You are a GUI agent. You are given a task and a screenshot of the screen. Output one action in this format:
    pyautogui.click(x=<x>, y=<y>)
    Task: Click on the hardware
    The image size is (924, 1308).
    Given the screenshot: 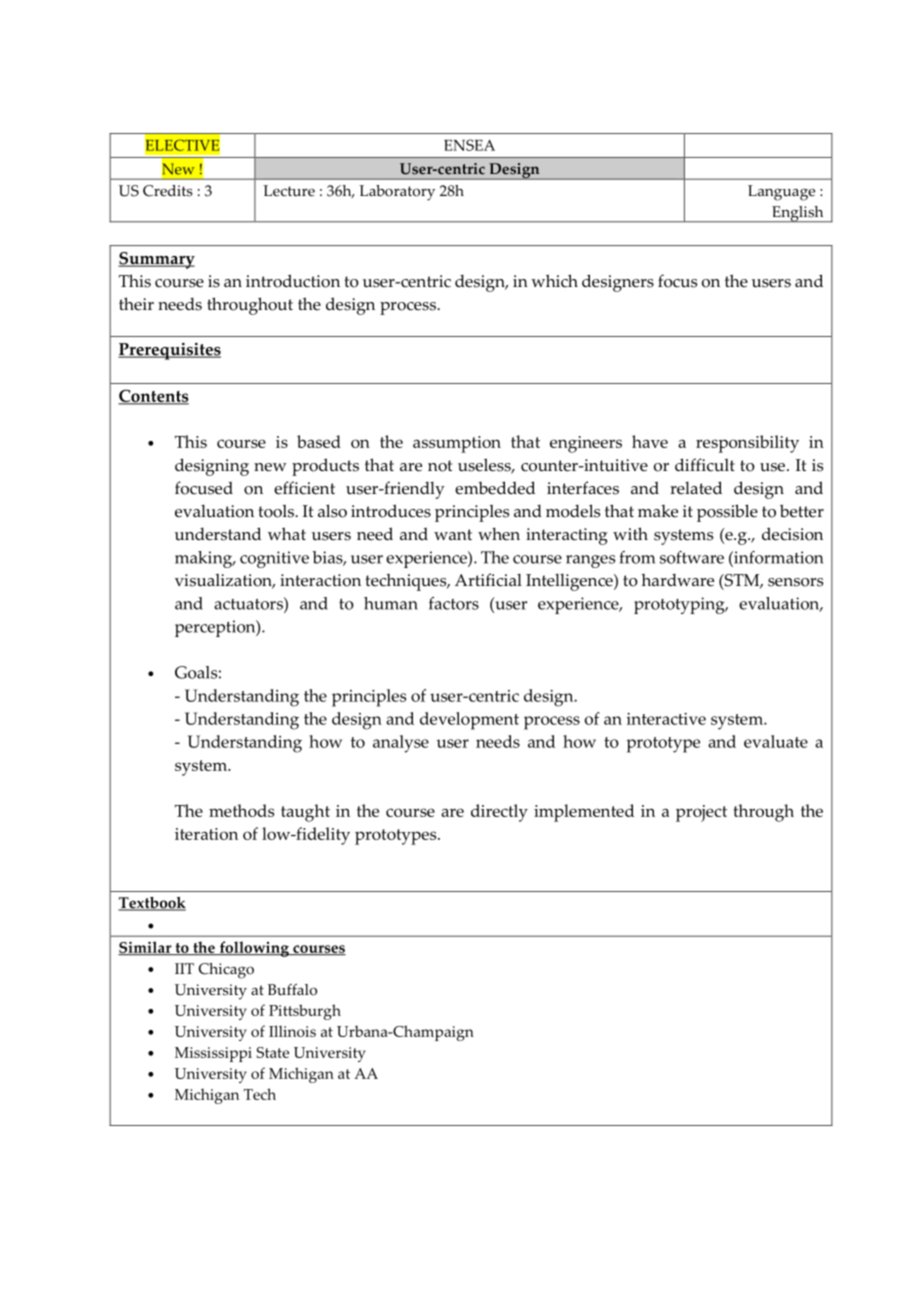 What is the action you would take?
    pyautogui.click(x=677, y=580)
